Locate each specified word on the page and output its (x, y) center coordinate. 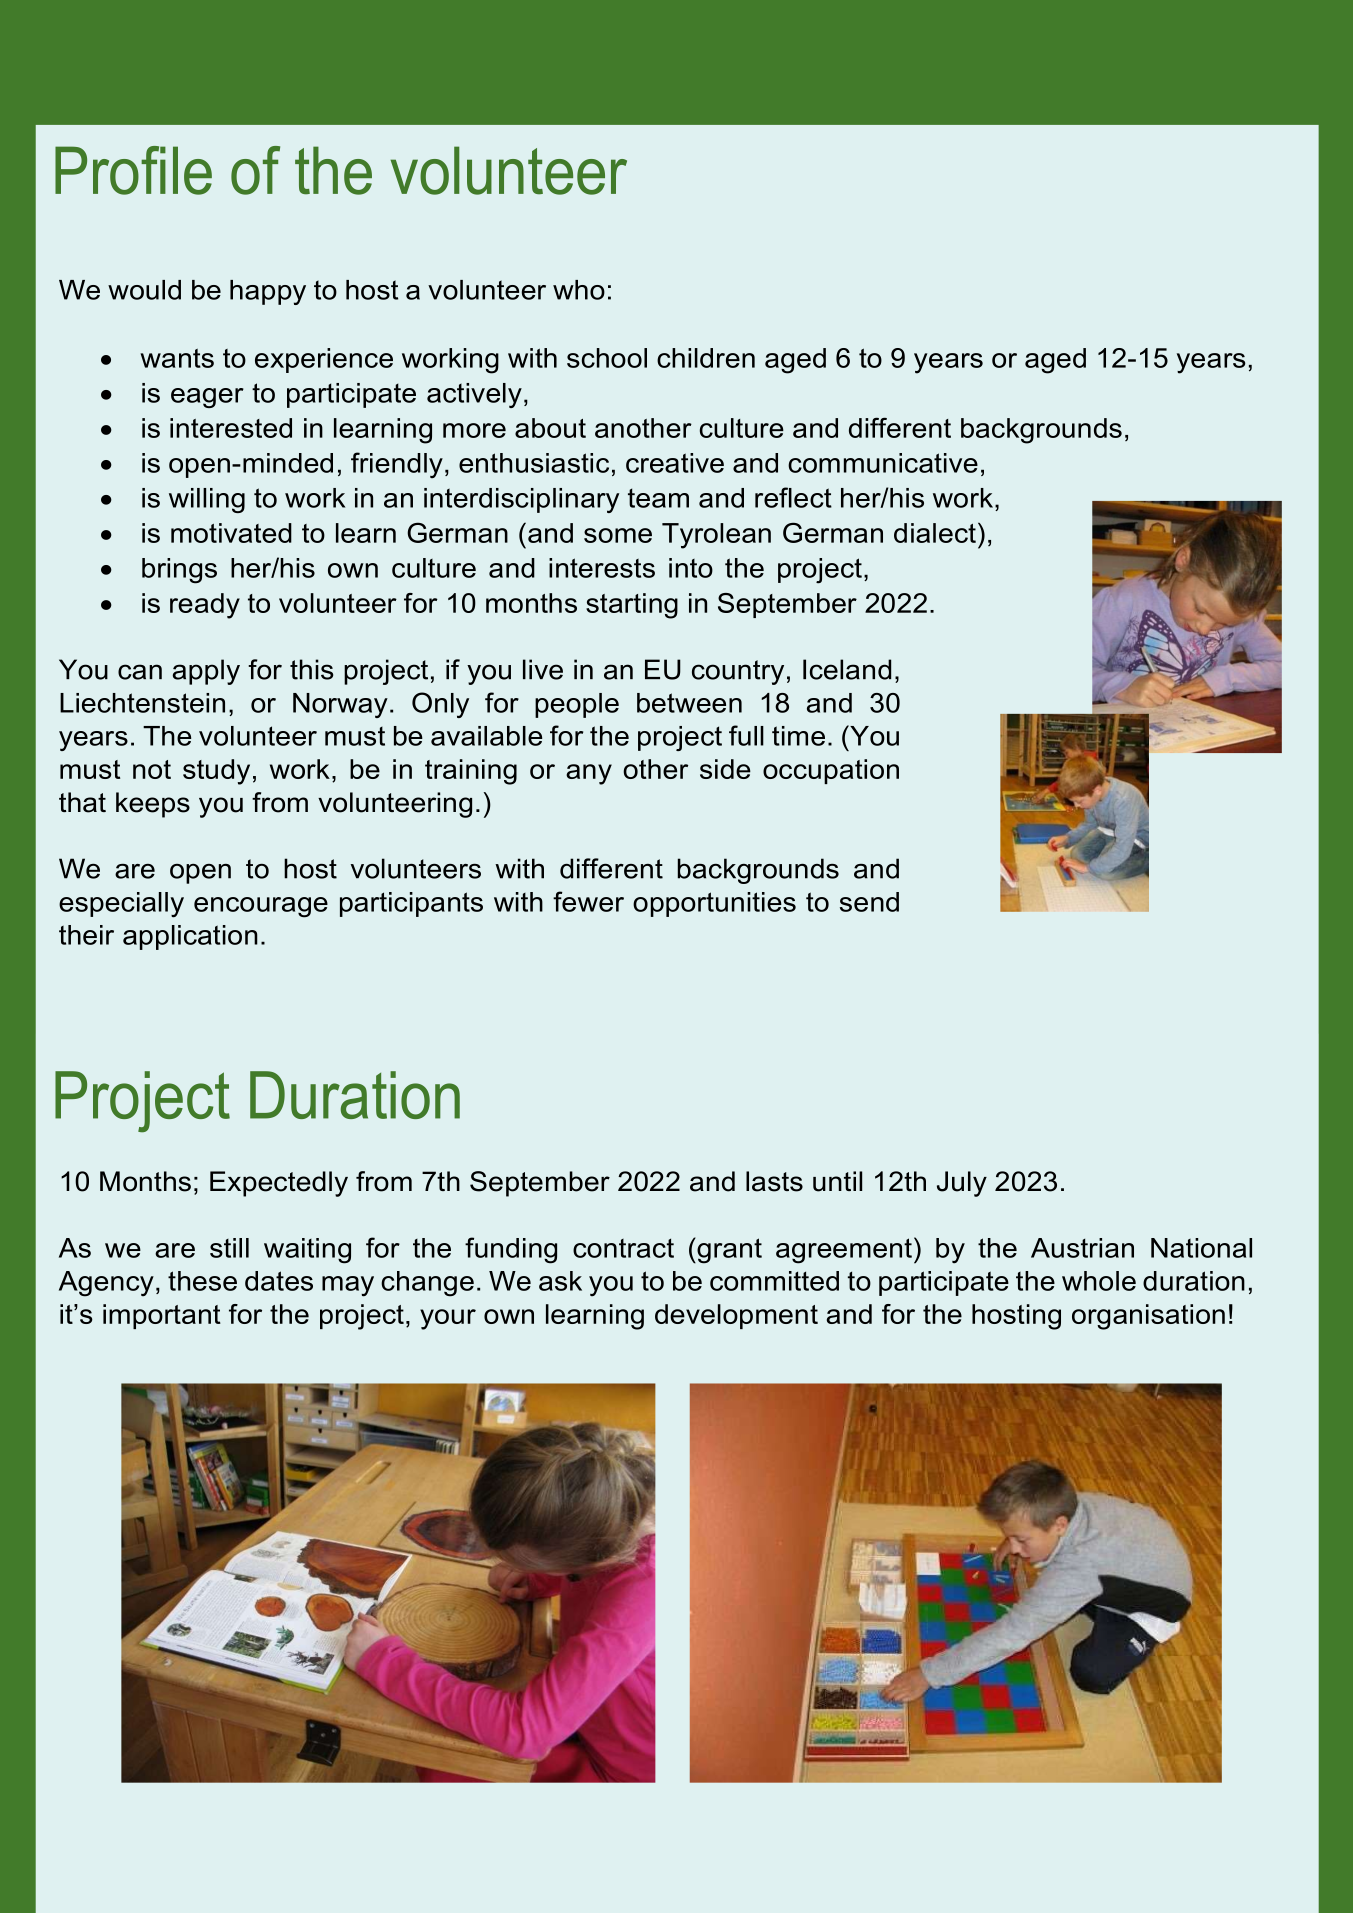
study (216, 772)
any (589, 774)
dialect (935, 533)
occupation (831, 771)
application (190, 937)
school (607, 358)
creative (675, 463)
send (869, 902)
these (202, 1281)
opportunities (714, 904)
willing (207, 500)
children (706, 358)
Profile (133, 170)
